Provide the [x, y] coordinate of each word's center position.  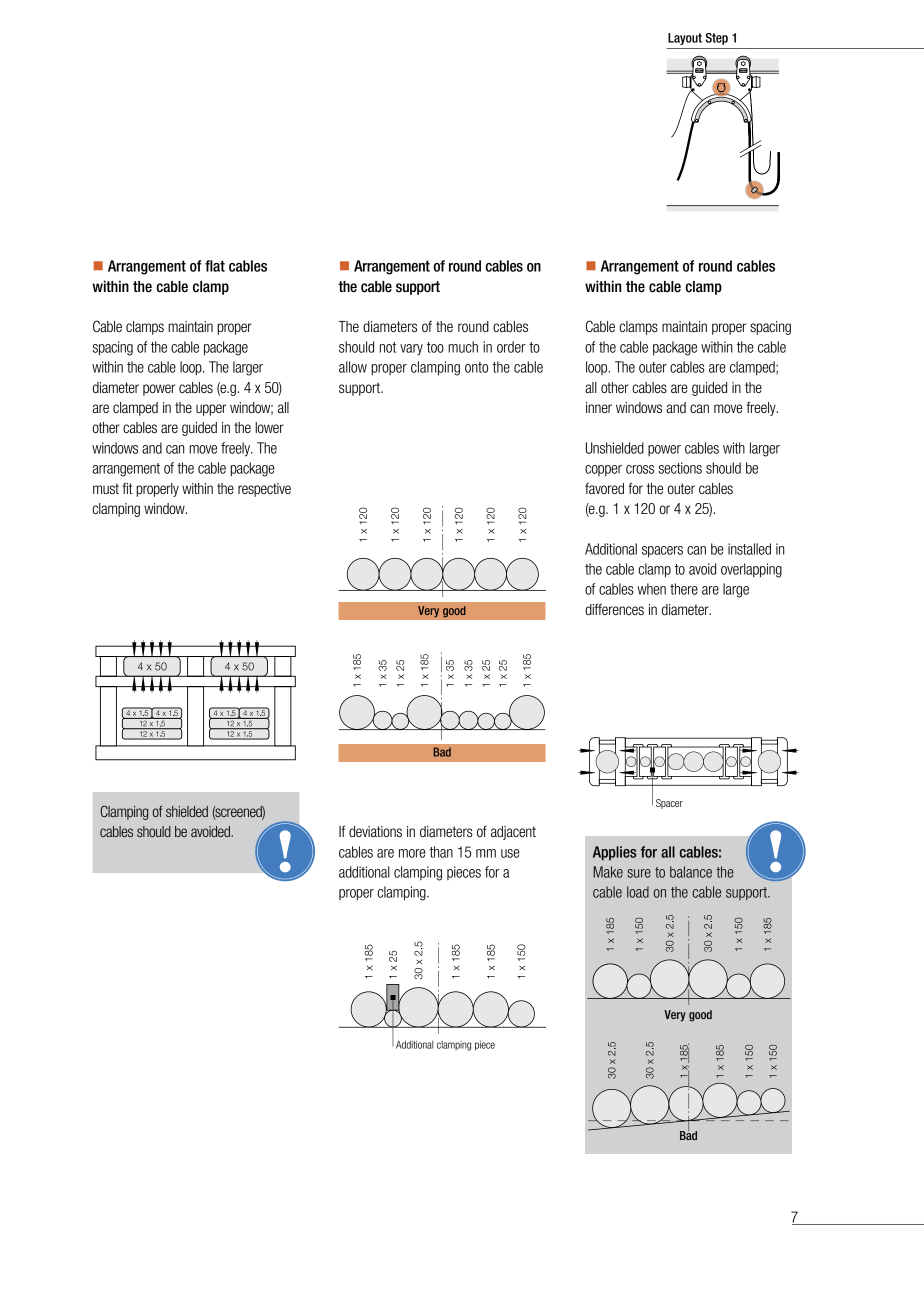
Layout [685, 39]
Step [717, 39]
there [684, 589]
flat [215, 266]
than [441, 852]
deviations [375, 831]
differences [614, 609]
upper [211, 410]
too [435, 347]
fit [127, 488]
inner [599, 407]
